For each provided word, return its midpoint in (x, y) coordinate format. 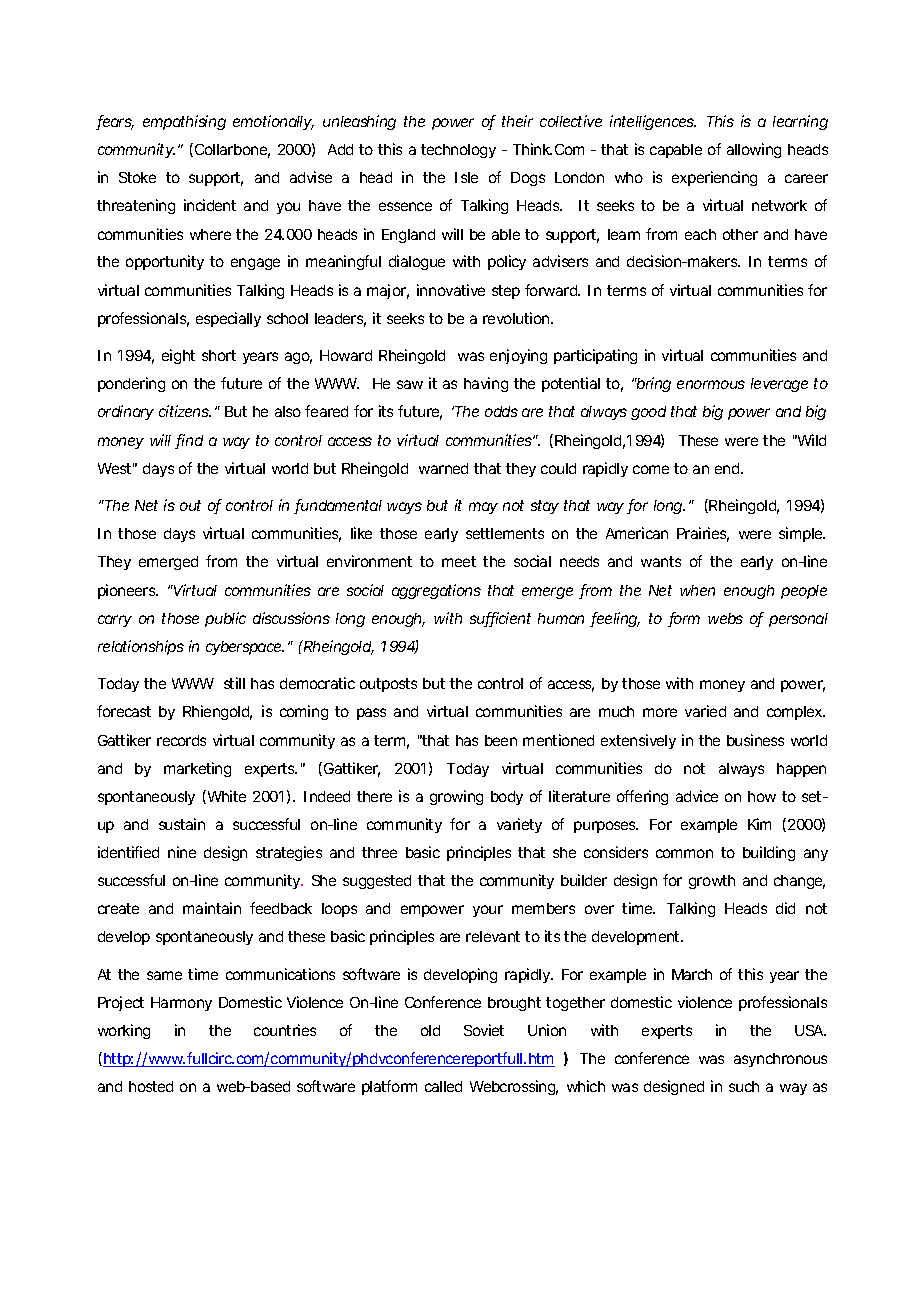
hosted (151, 1086)
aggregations (436, 591)
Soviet (484, 1030)
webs (725, 618)
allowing (754, 150)
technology (458, 151)
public (225, 619)
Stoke (137, 177)
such (744, 1086)
